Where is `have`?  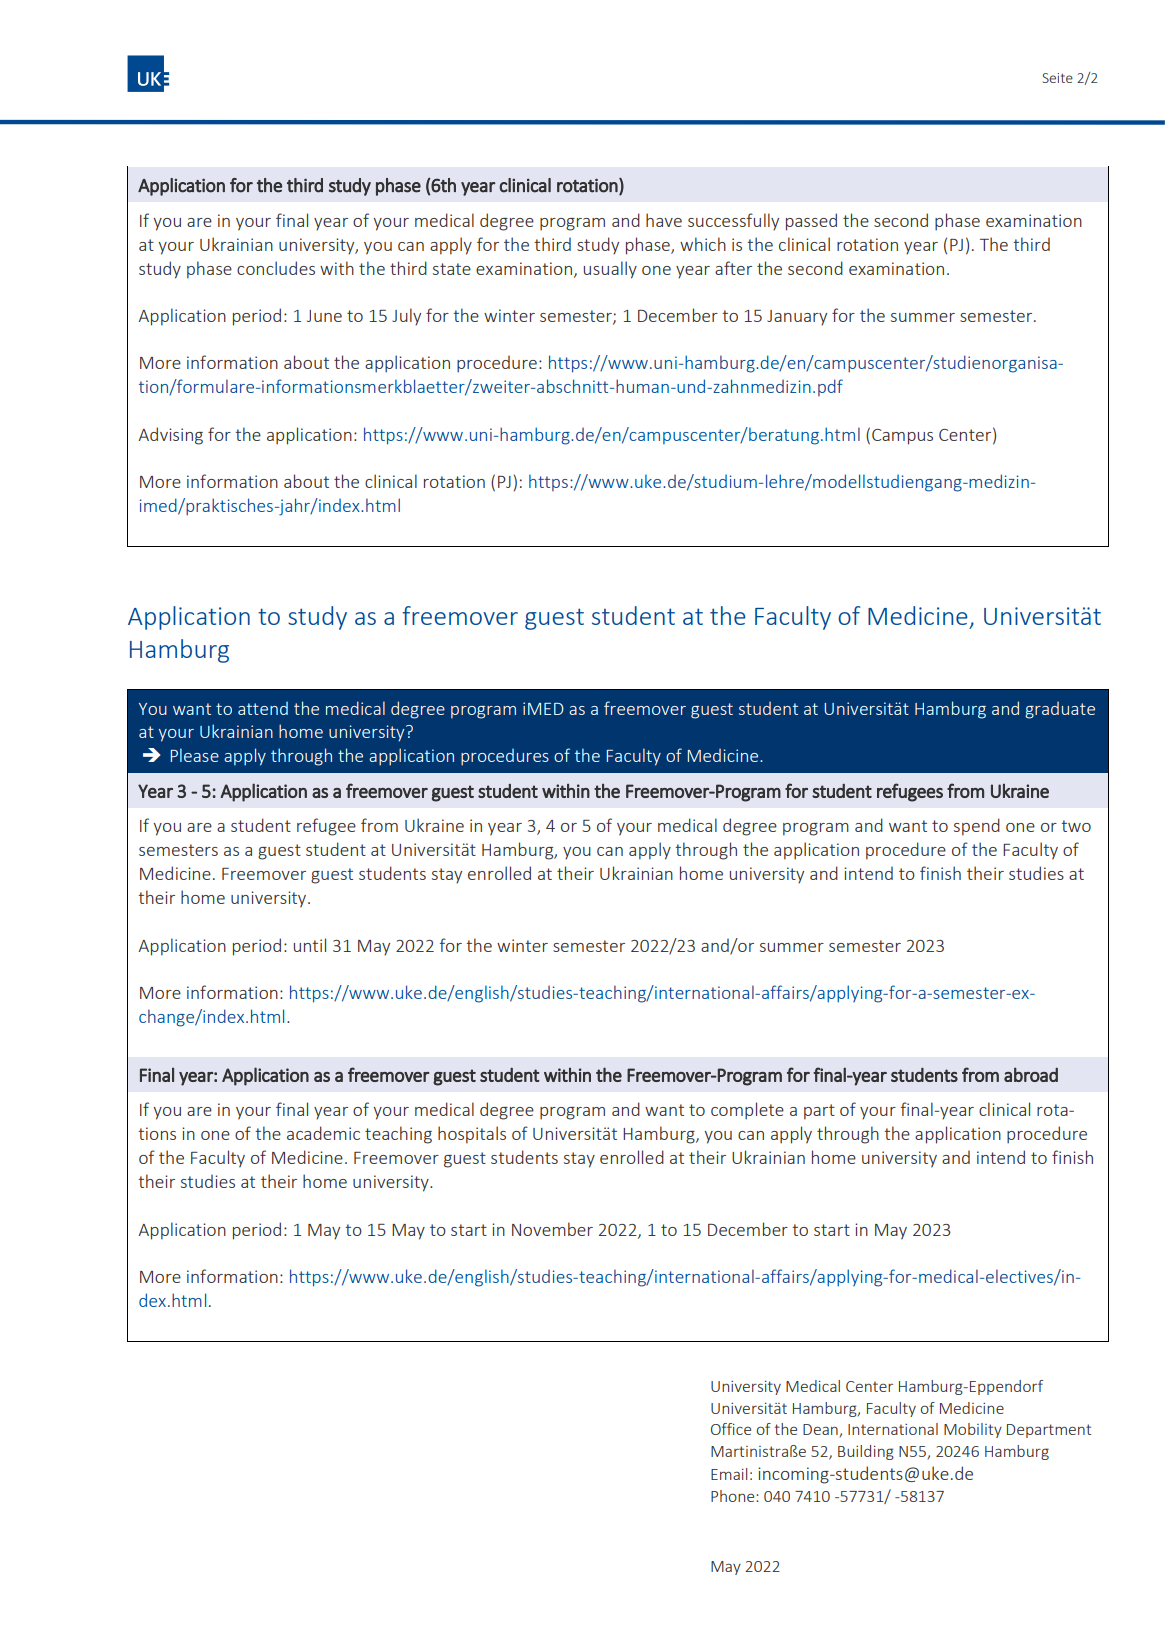 have is located at coordinates (664, 220).
